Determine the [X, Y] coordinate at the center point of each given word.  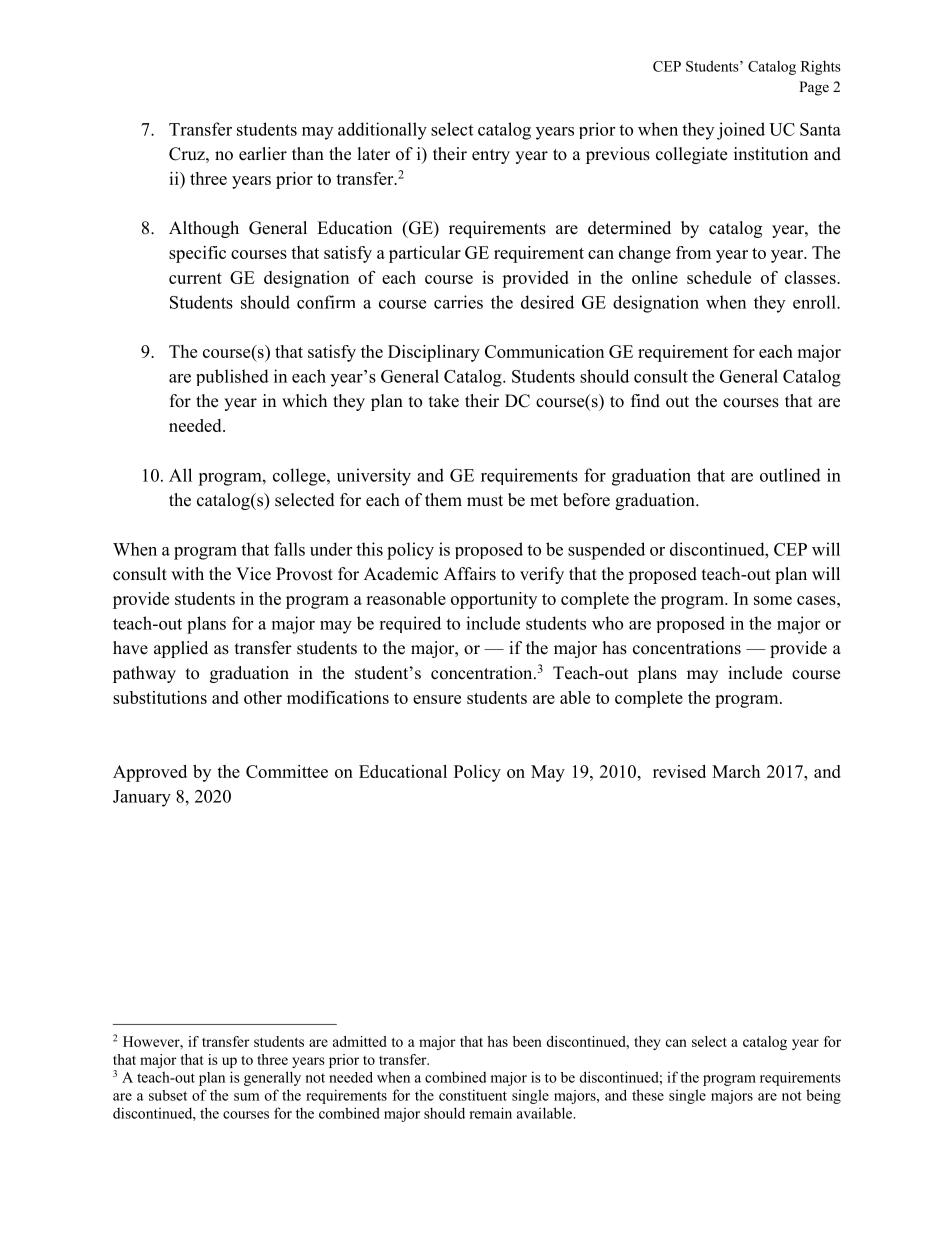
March [736, 771]
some [773, 600]
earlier [263, 154]
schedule [719, 277]
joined [741, 131]
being [823, 1096]
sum [247, 1097]
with [187, 573]
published [232, 377]
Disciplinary [434, 353]
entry [491, 156]
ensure [437, 699]
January [142, 798]
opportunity [494, 600]
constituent [473, 1095]
